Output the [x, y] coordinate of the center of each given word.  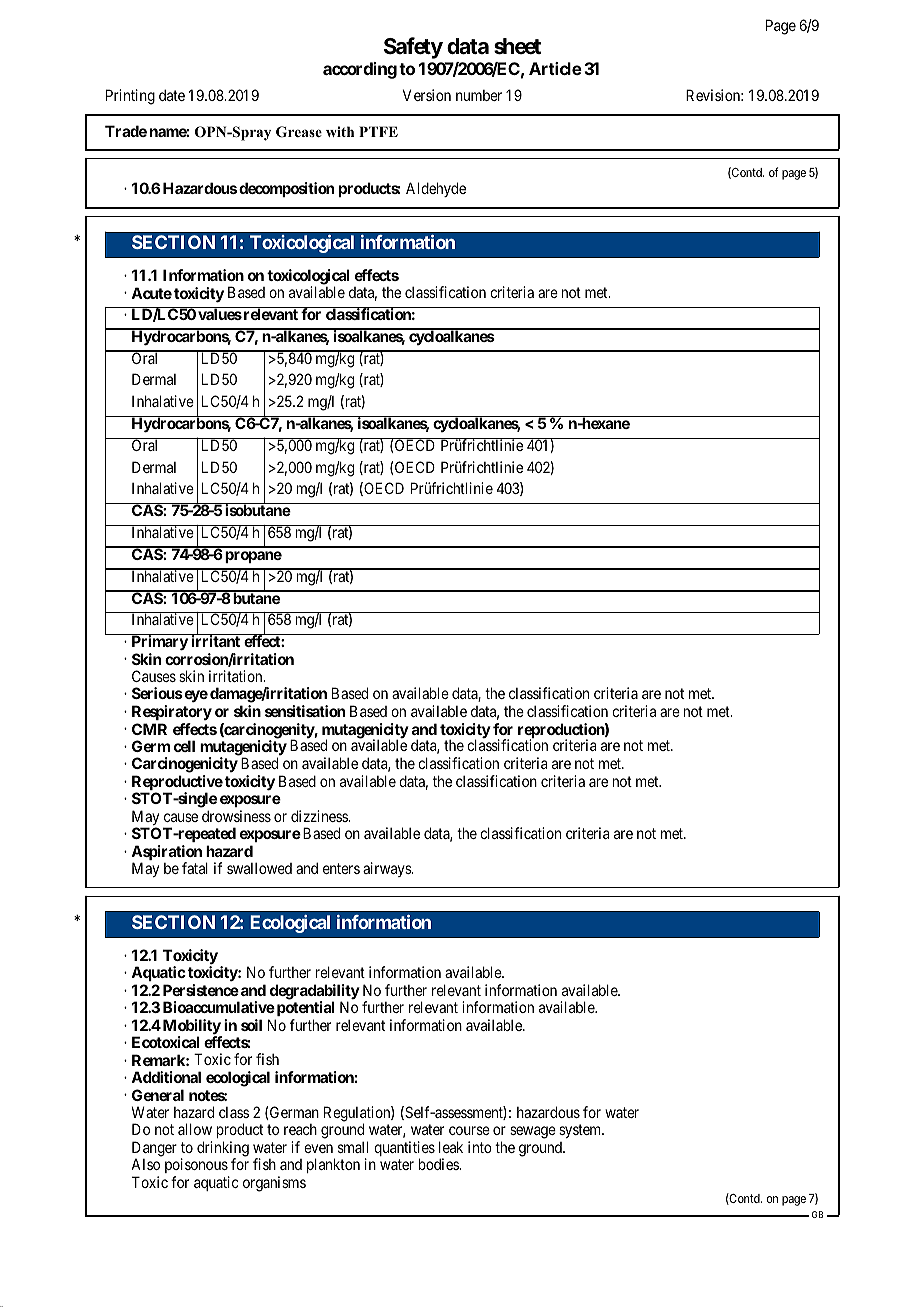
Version [427, 95]
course [469, 1130]
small [353, 1147]
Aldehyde [436, 189]
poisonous [197, 1167]
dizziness [320, 816]
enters [341, 868]
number [479, 95]
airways [388, 869]
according [360, 70]
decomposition [286, 189]
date [172, 95]
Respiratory [172, 712]
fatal [195, 868]
